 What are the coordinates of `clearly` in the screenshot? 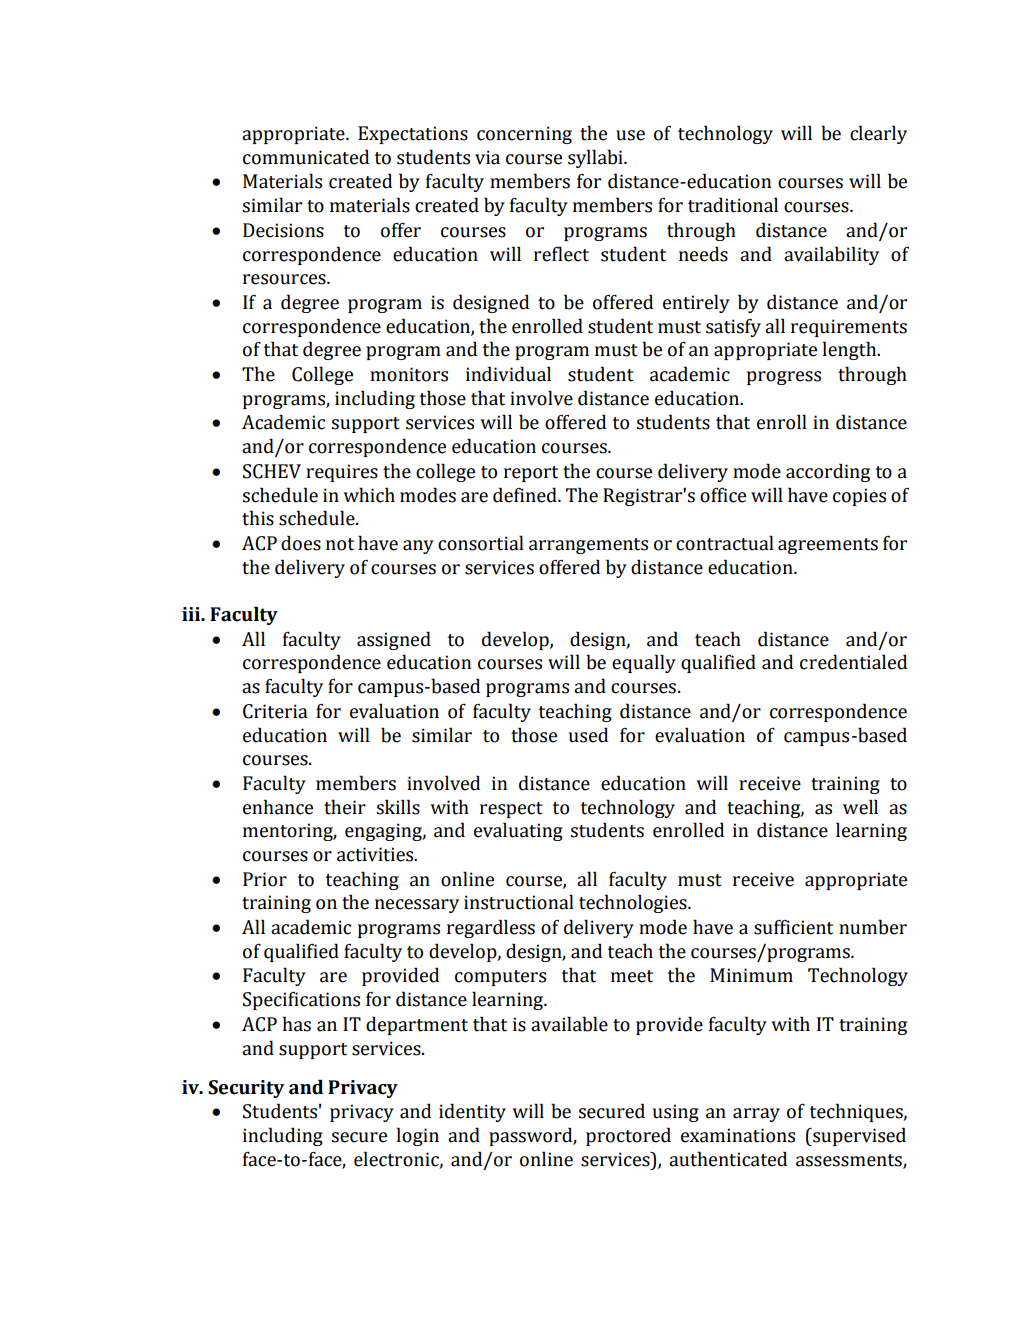 It's located at (878, 134).
